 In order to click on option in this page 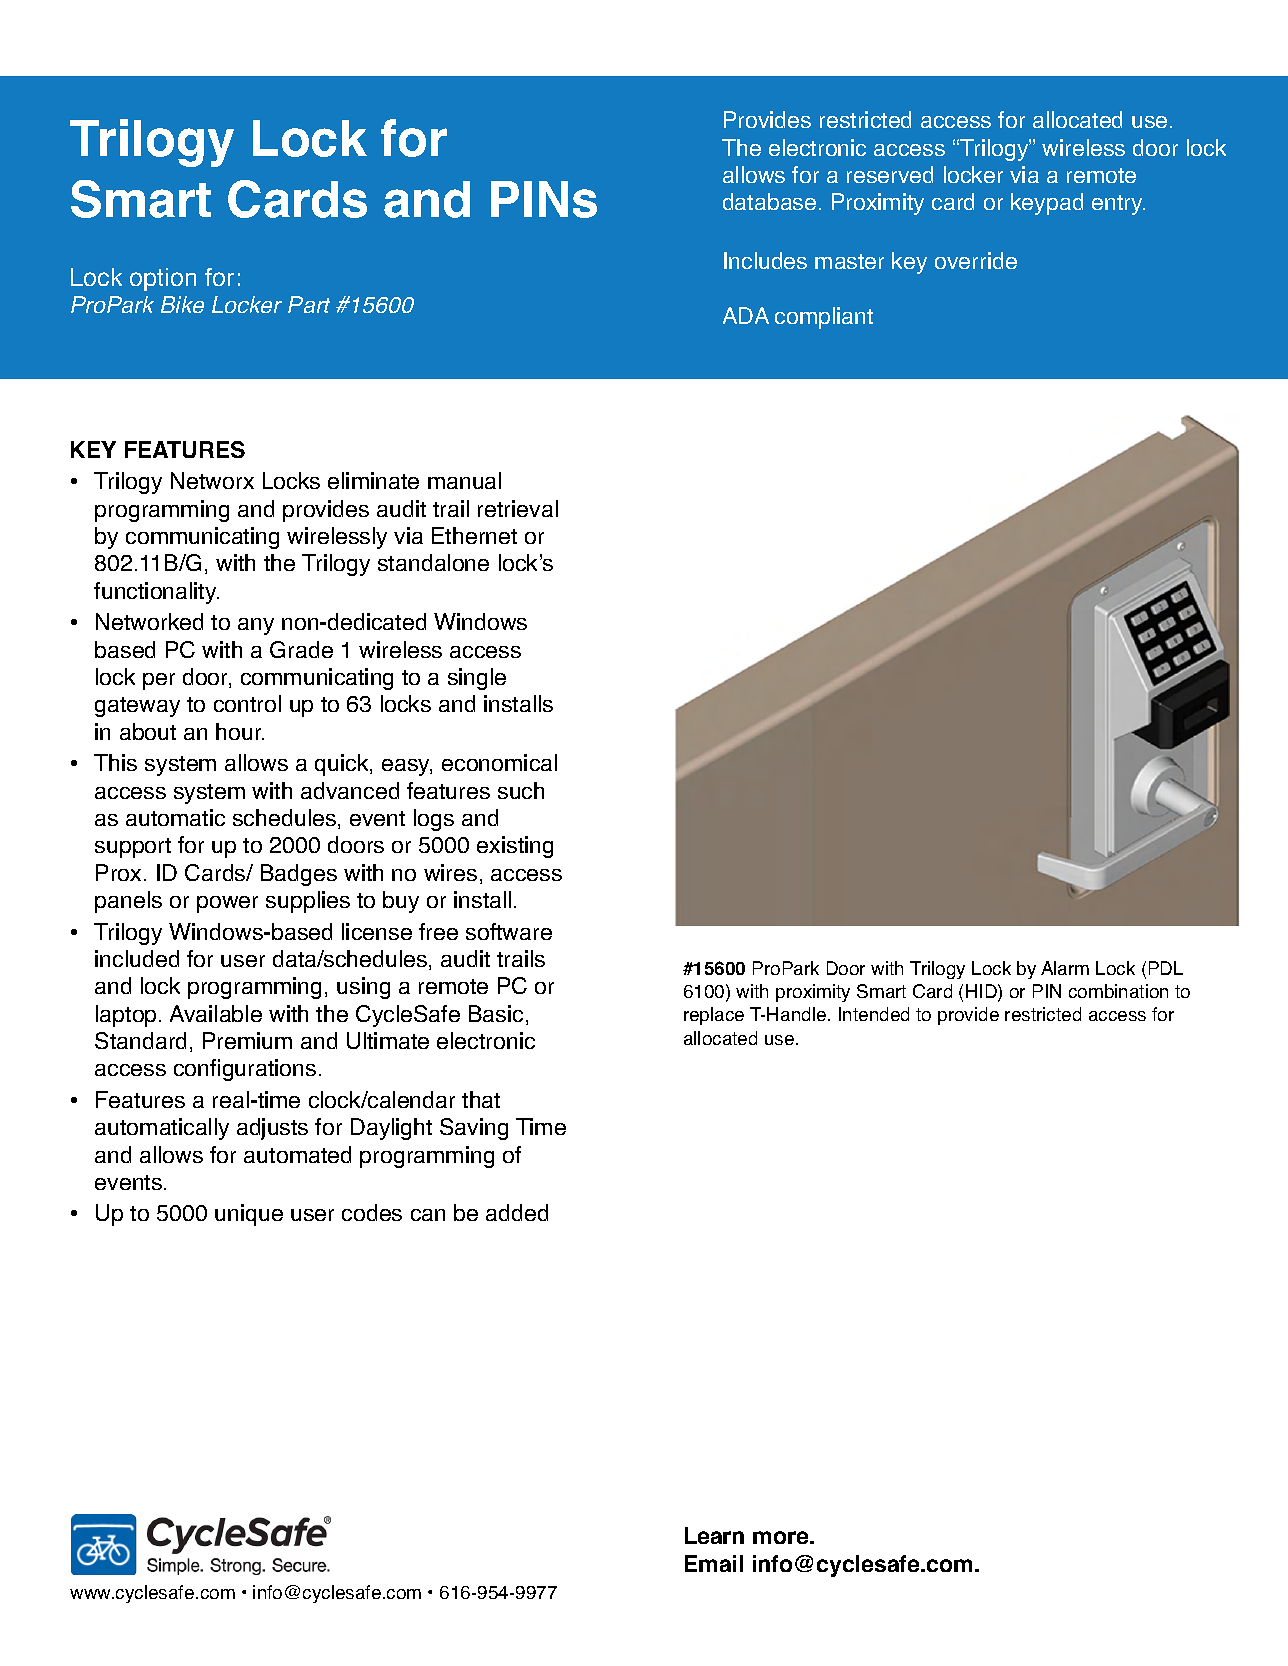, I will do `click(163, 279)`.
